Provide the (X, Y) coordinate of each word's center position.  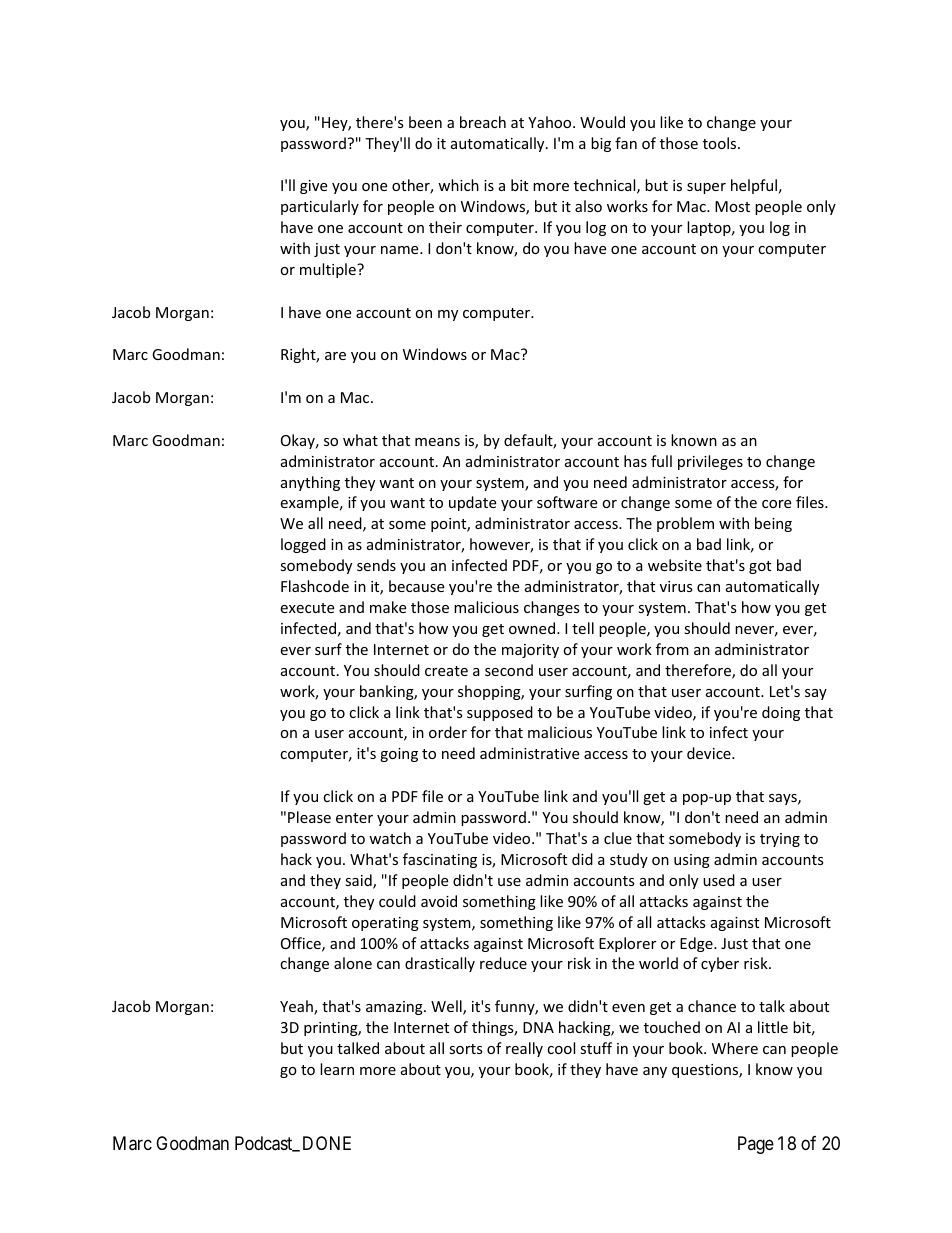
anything (310, 483)
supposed (500, 713)
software (567, 502)
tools (721, 143)
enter (354, 818)
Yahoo (551, 122)
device (710, 753)
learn (337, 1069)
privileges (710, 462)
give (313, 187)
